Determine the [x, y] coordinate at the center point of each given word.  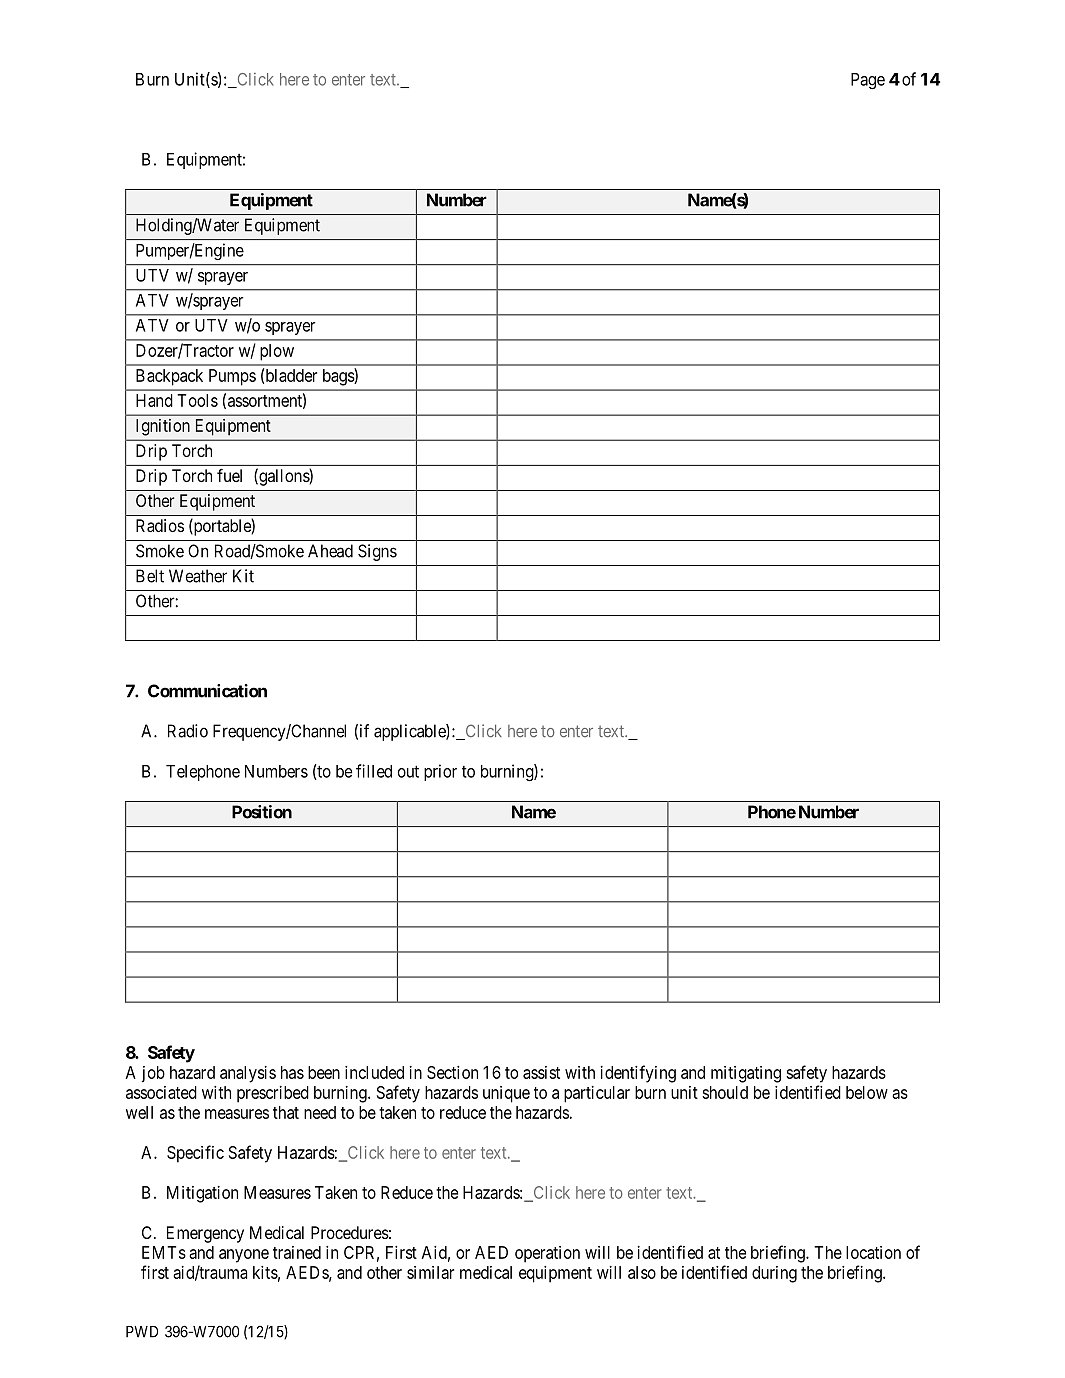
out [408, 771]
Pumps [232, 377]
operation [547, 1254]
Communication [207, 691]
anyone [244, 1256]
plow [277, 352]
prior [440, 772]
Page [868, 81]
